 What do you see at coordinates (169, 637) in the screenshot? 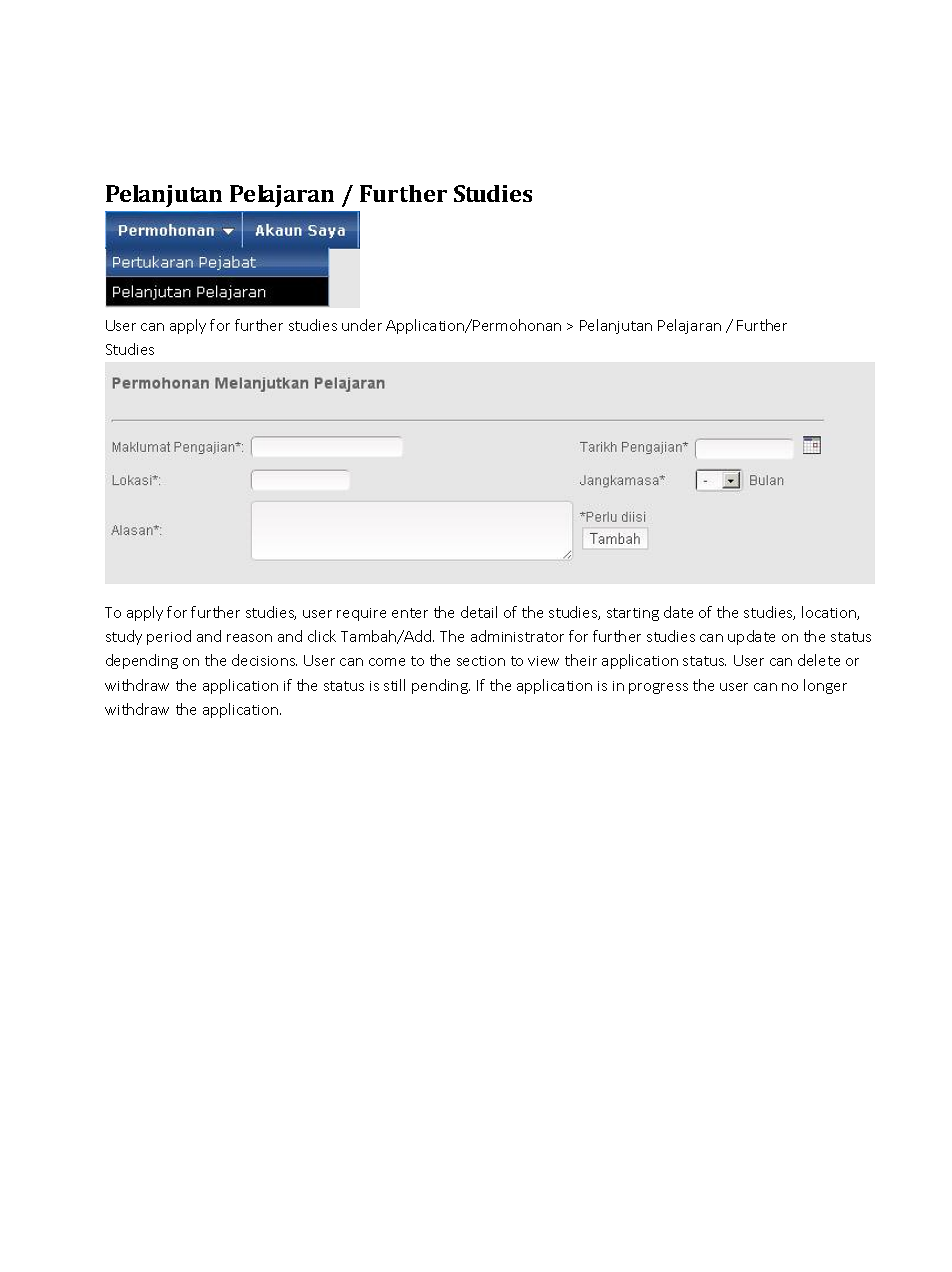
I see `period` at bounding box center [169, 637].
